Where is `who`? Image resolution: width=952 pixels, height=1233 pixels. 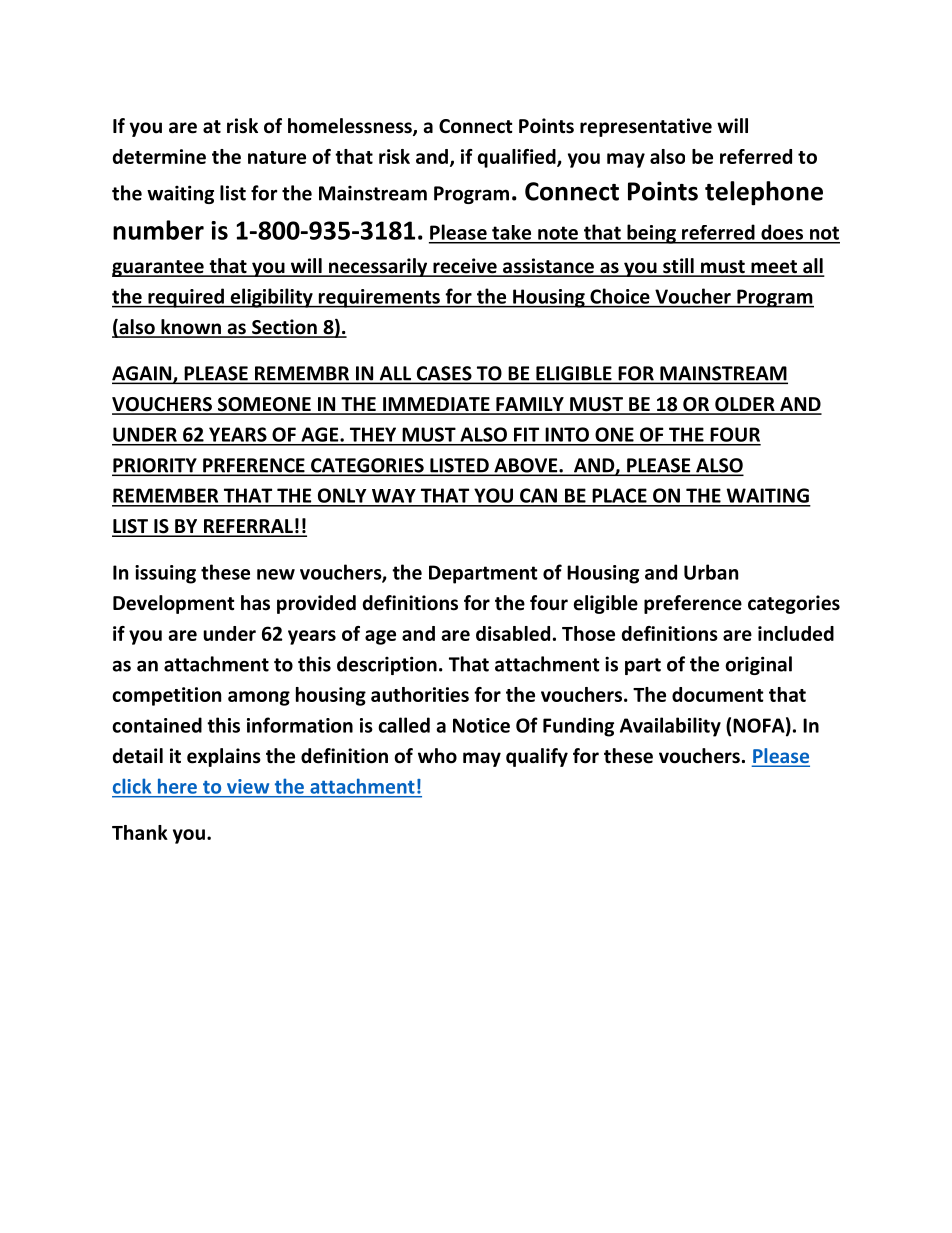
who is located at coordinates (437, 756).
